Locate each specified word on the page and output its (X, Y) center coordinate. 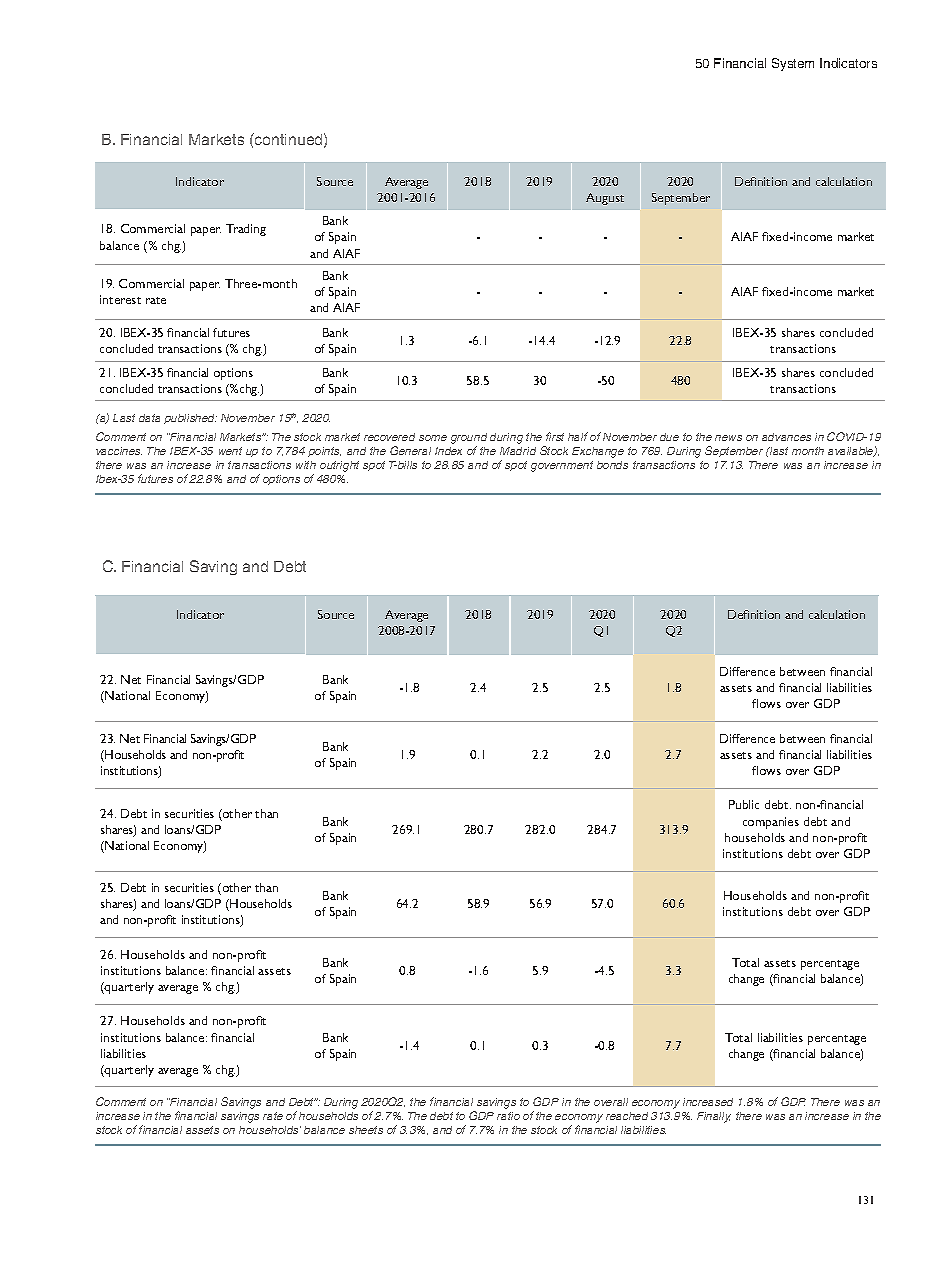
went (230, 451)
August (605, 199)
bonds (612, 465)
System (793, 64)
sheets (366, 1130)
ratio (508, 1116)
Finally (714, 1117)
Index (448, 451)
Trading (246, 230)
